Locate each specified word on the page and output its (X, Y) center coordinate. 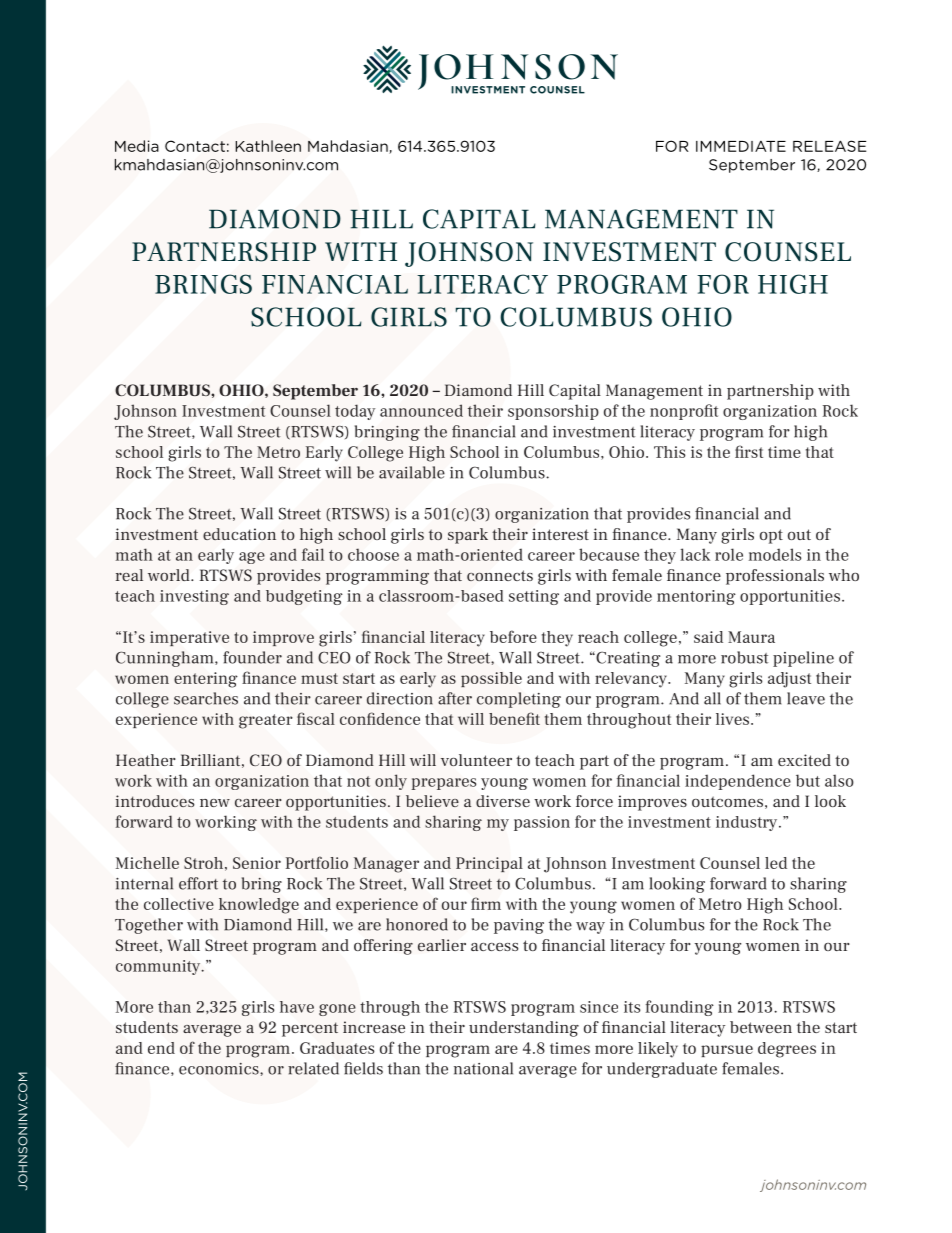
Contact (195, 146)
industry (748, 823)
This (669, 452)
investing (194, 597)
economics (220, 1069)
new (215, 803)
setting (534, 597)
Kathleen (268, 146)
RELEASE (829, 146)
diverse (503, 801)
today (355, 412)
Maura (751, 637)
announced (421, 410)
